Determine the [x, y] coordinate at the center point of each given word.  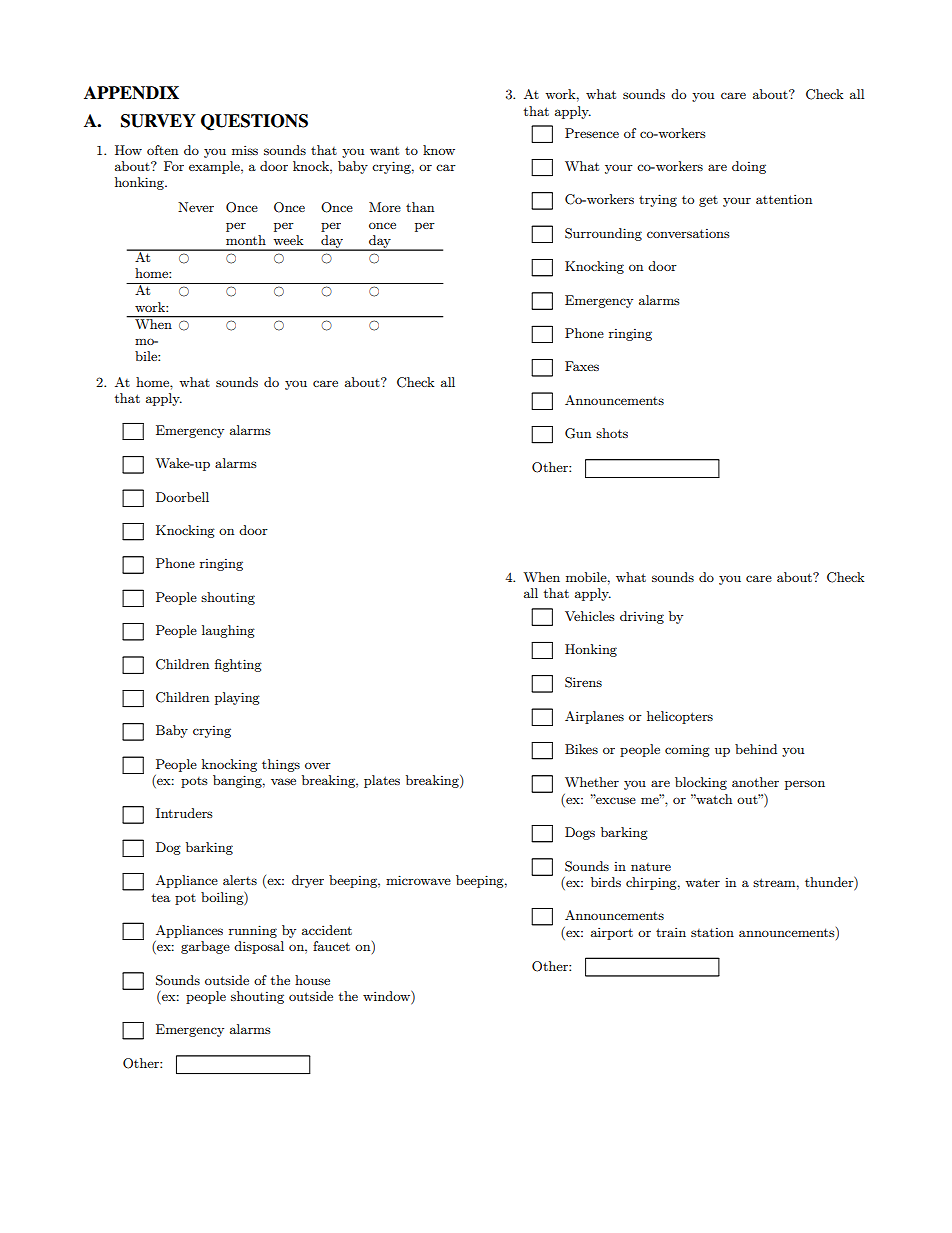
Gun [578, 433]
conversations [688, 233]
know [439, 150]
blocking [701, 783]
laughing [228, 631]
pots [194, 782]
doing [749, 167]
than [420, 207]
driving [642, 617]
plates [382, 781]
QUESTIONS [254, 122]
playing [237, 698]
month [246, 240]
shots [612, 433]
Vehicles [590, 616]
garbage [205, 947]
